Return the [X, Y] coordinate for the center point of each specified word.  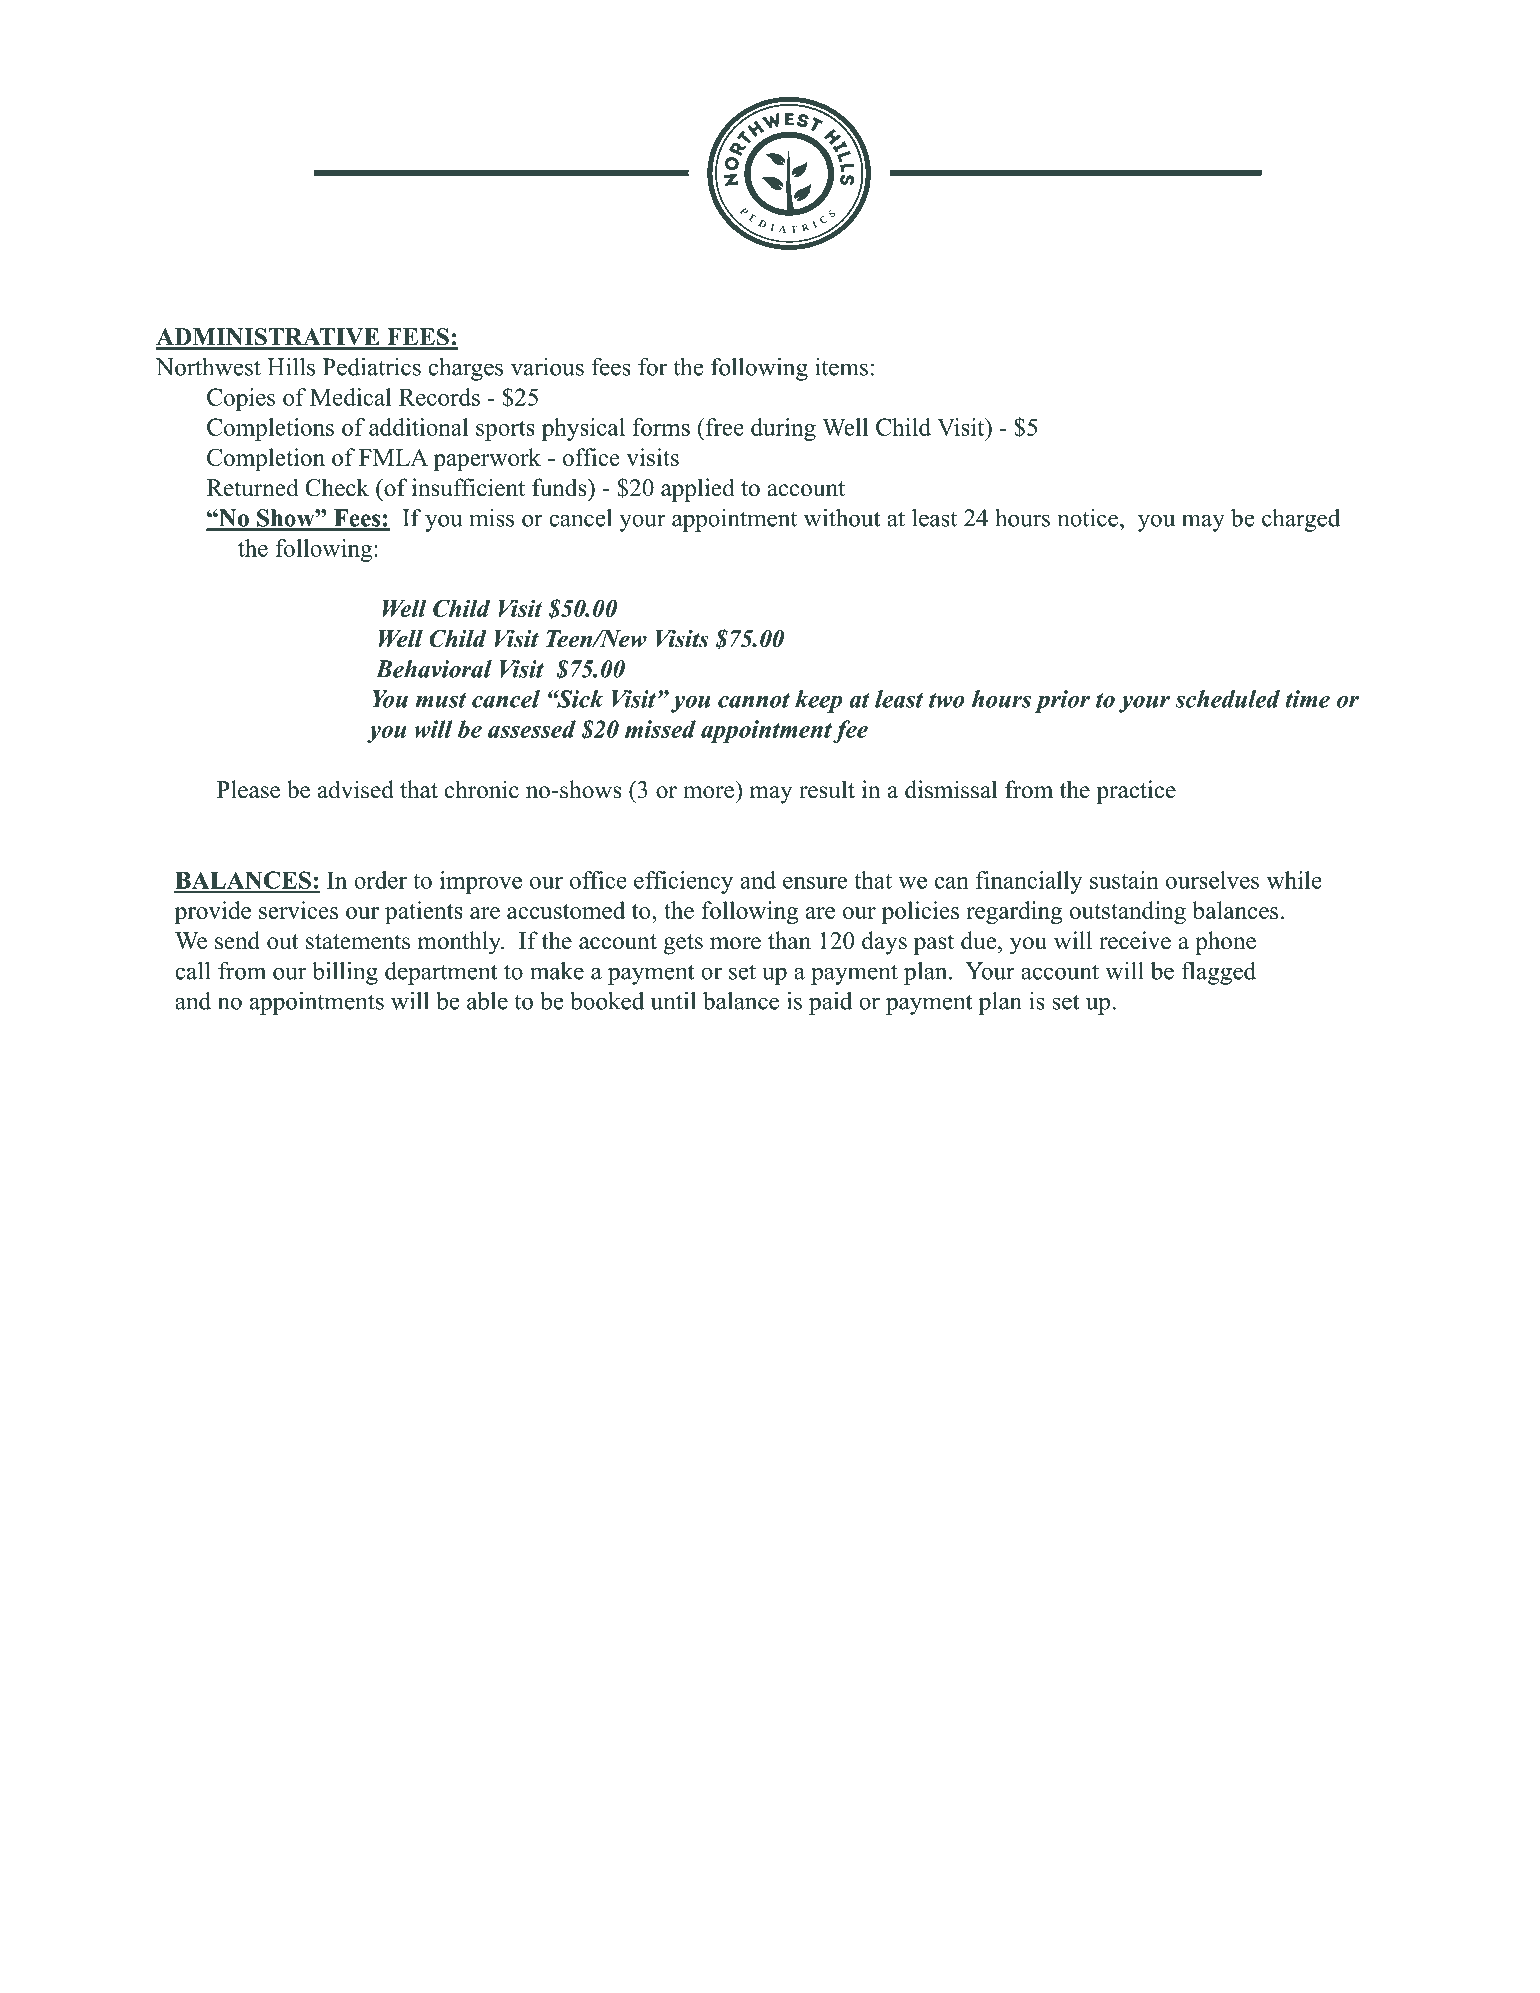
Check [337, 487]
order [380, 880]
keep [818, 701]
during [783, 429]
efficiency [683, 882]
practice [1136, 792]
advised [356, 789]
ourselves [1212, 880]
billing [345, 973]
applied [698, 490]
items [841, 367]
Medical [351, 397]
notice [1087, 518]
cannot [754, 700]
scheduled [1227, 699]
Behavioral [434, 669]
